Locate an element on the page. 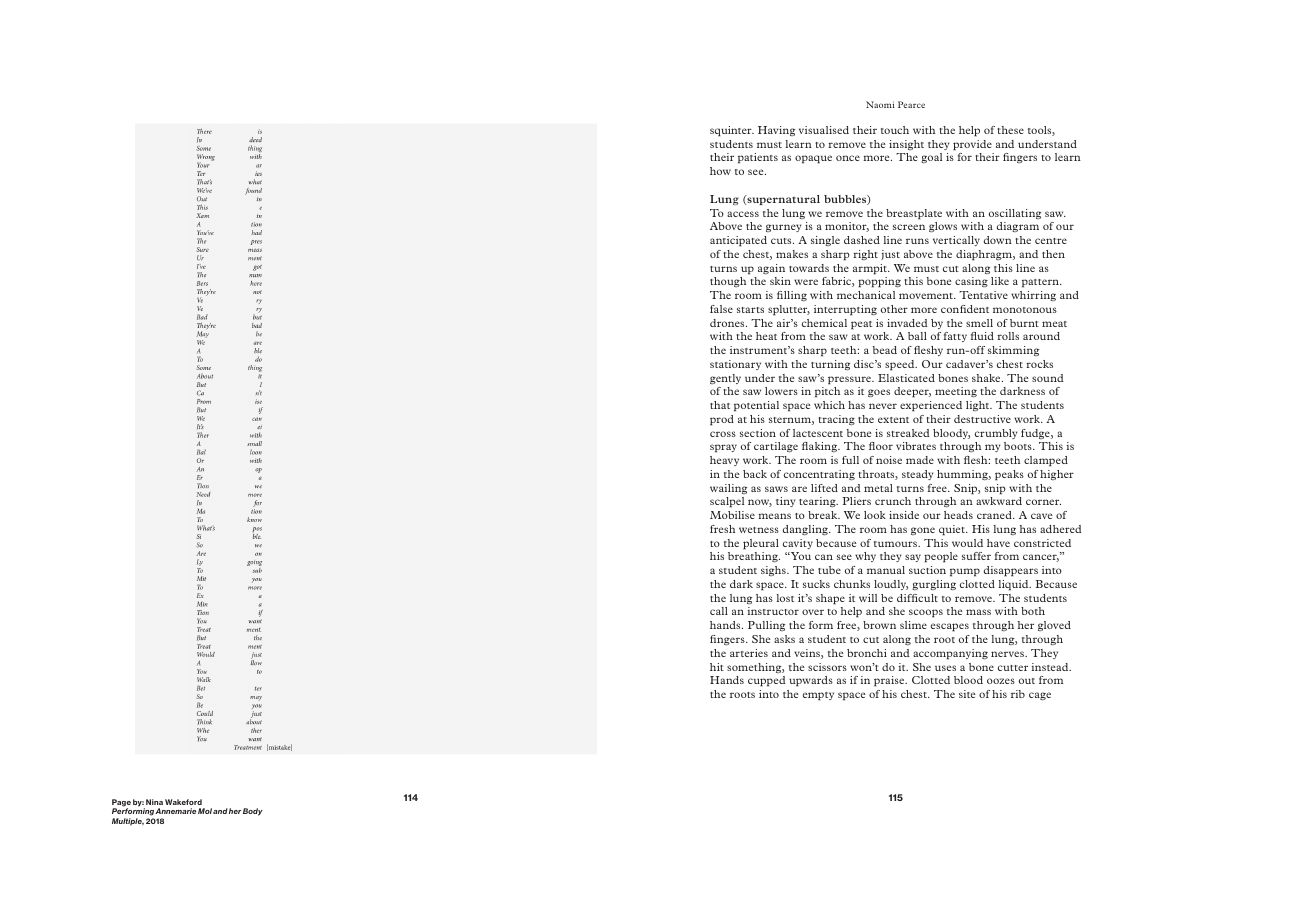 This document has width=1308, height=924. fresh is located at coordinates (722, 529).
